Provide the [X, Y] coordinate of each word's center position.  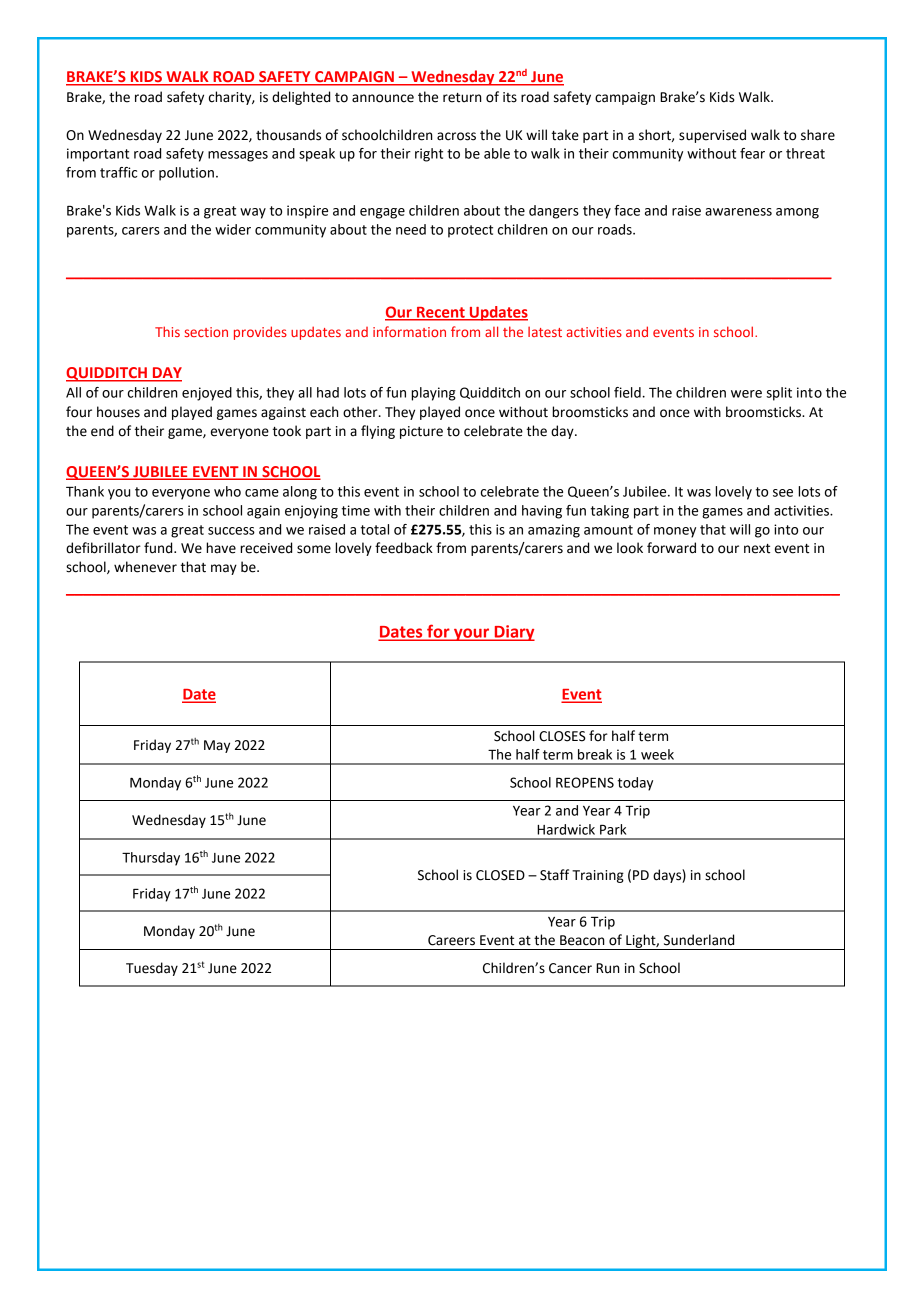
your [472, 634]
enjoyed [207, 394]
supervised [712, 136]
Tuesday [152, 969]
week [657, 754]
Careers [451, 940]
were [746, 394]
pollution [186, 174]
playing [433, 394]
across [456, 136]
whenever [145, 567]
